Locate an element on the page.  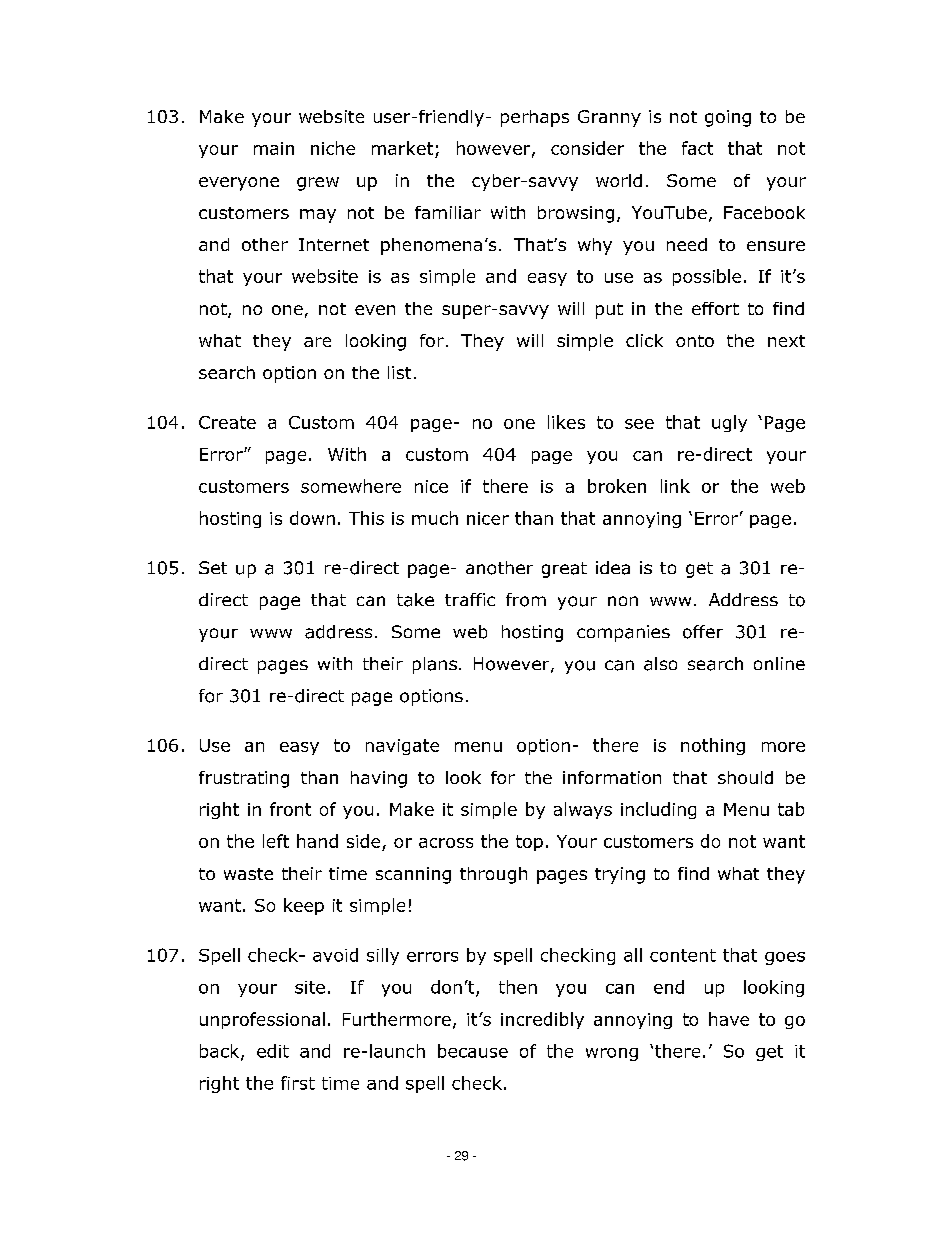
edit is located at coordinates (273, 1051).
